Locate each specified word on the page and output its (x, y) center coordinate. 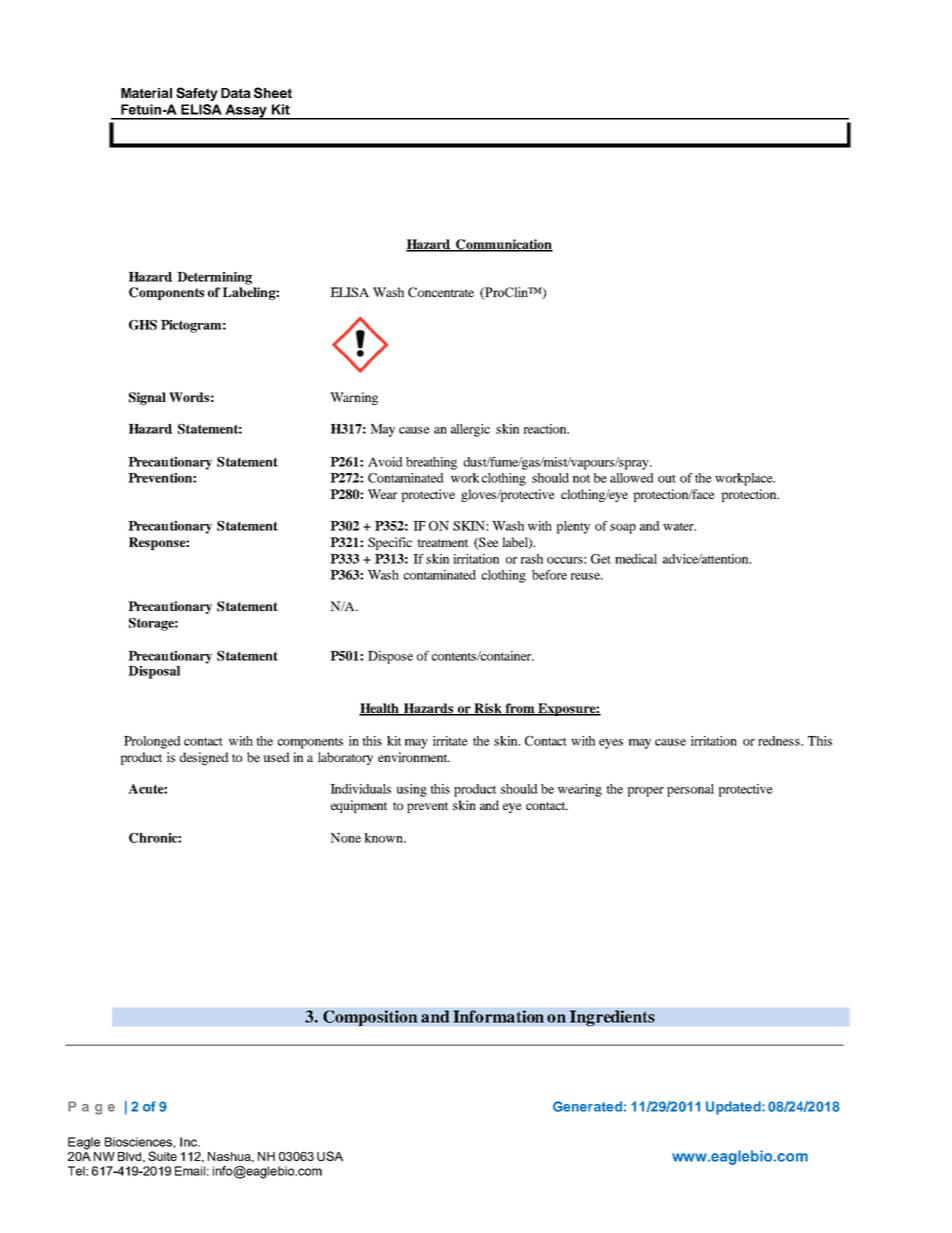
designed (204, 758)
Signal (147, 398)
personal (690, 790)
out (667, 479)
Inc (189, 1142)
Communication (503, 245)
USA (330, 1156)
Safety (197, 94)
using (411, 790)
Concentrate (441, 292)
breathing (431, 463)
